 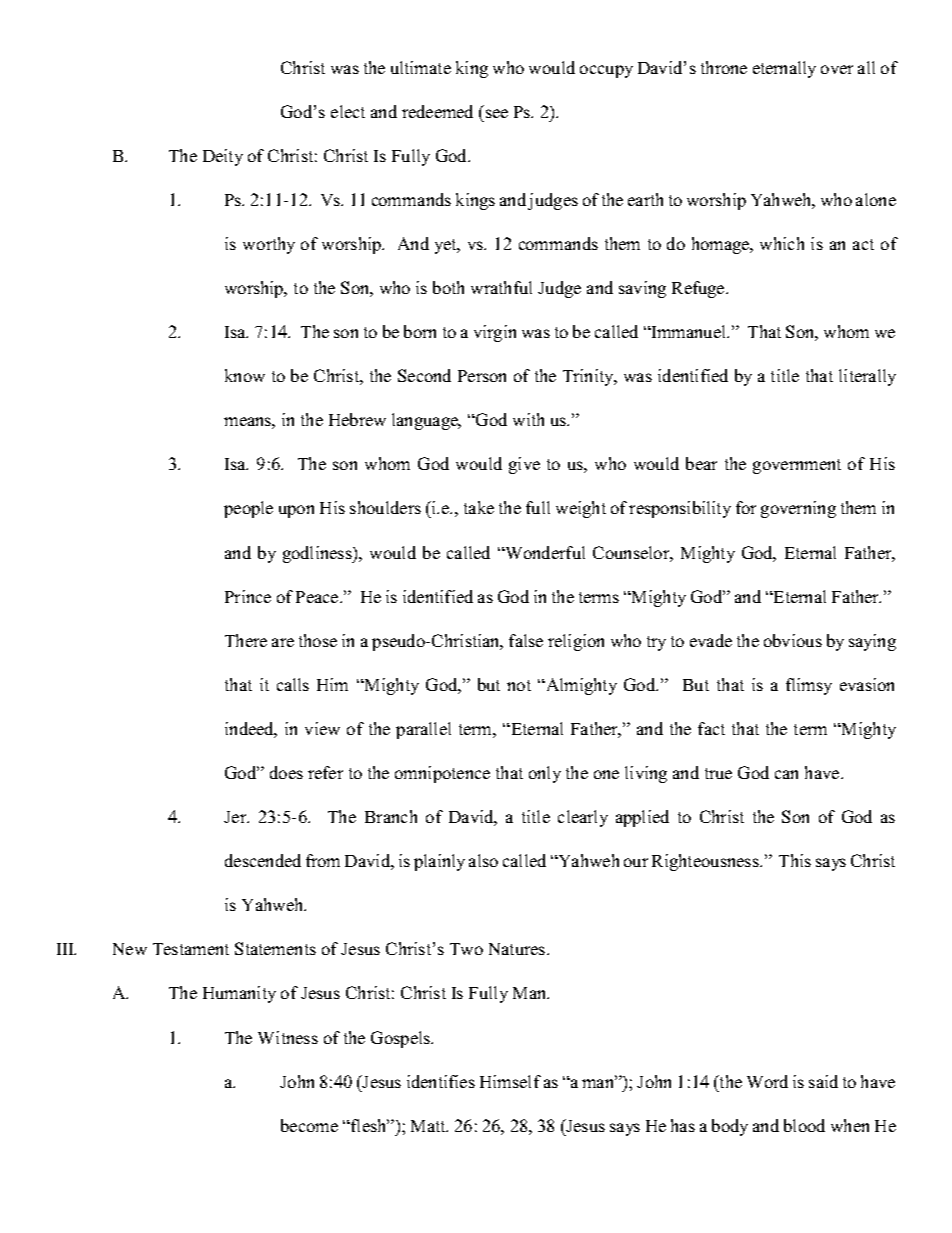 I want to click on Deity, so click(x=223, y=157).
